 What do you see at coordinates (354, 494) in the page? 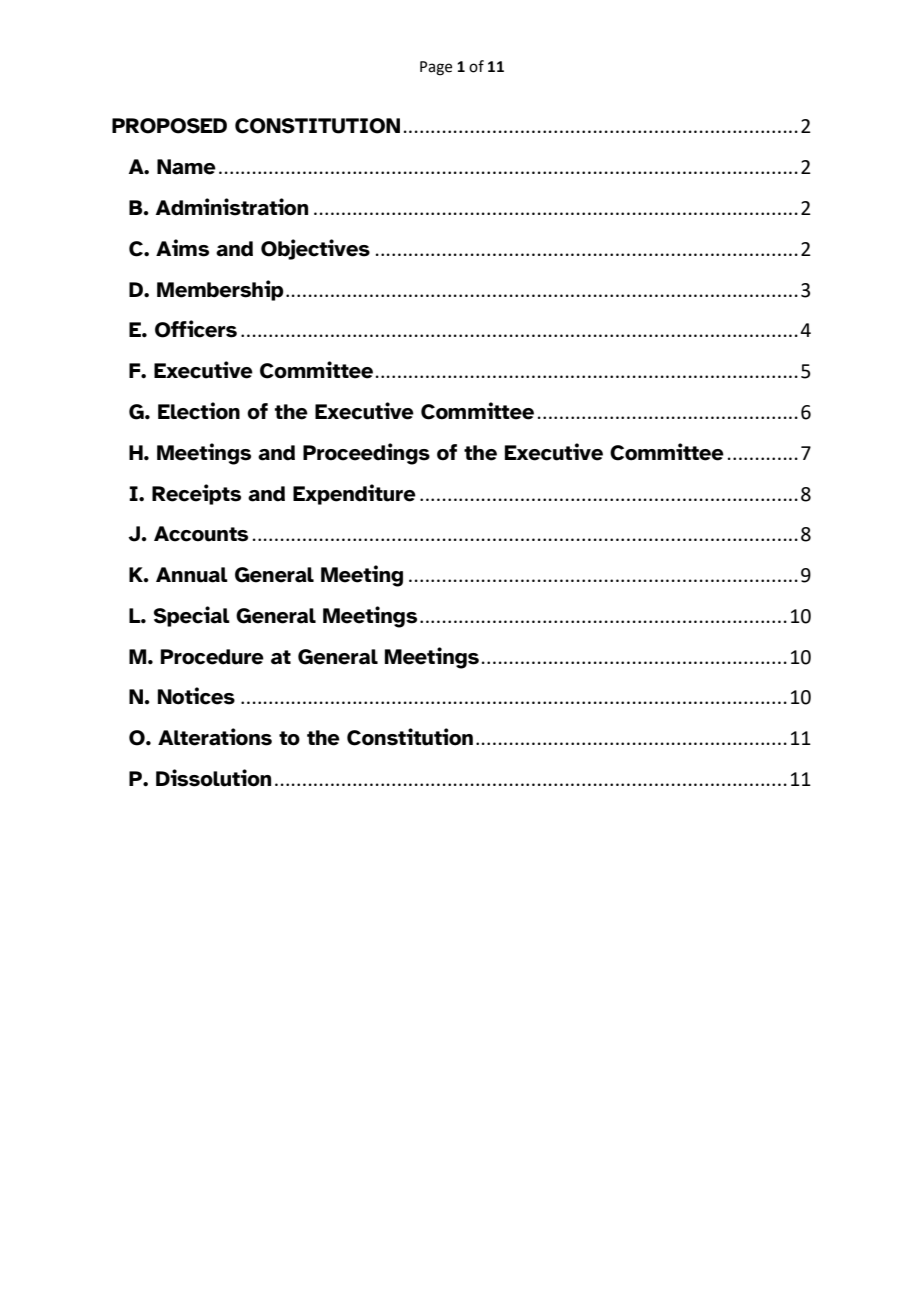
I see `Expenditure` at bounding box center [354, 494].
